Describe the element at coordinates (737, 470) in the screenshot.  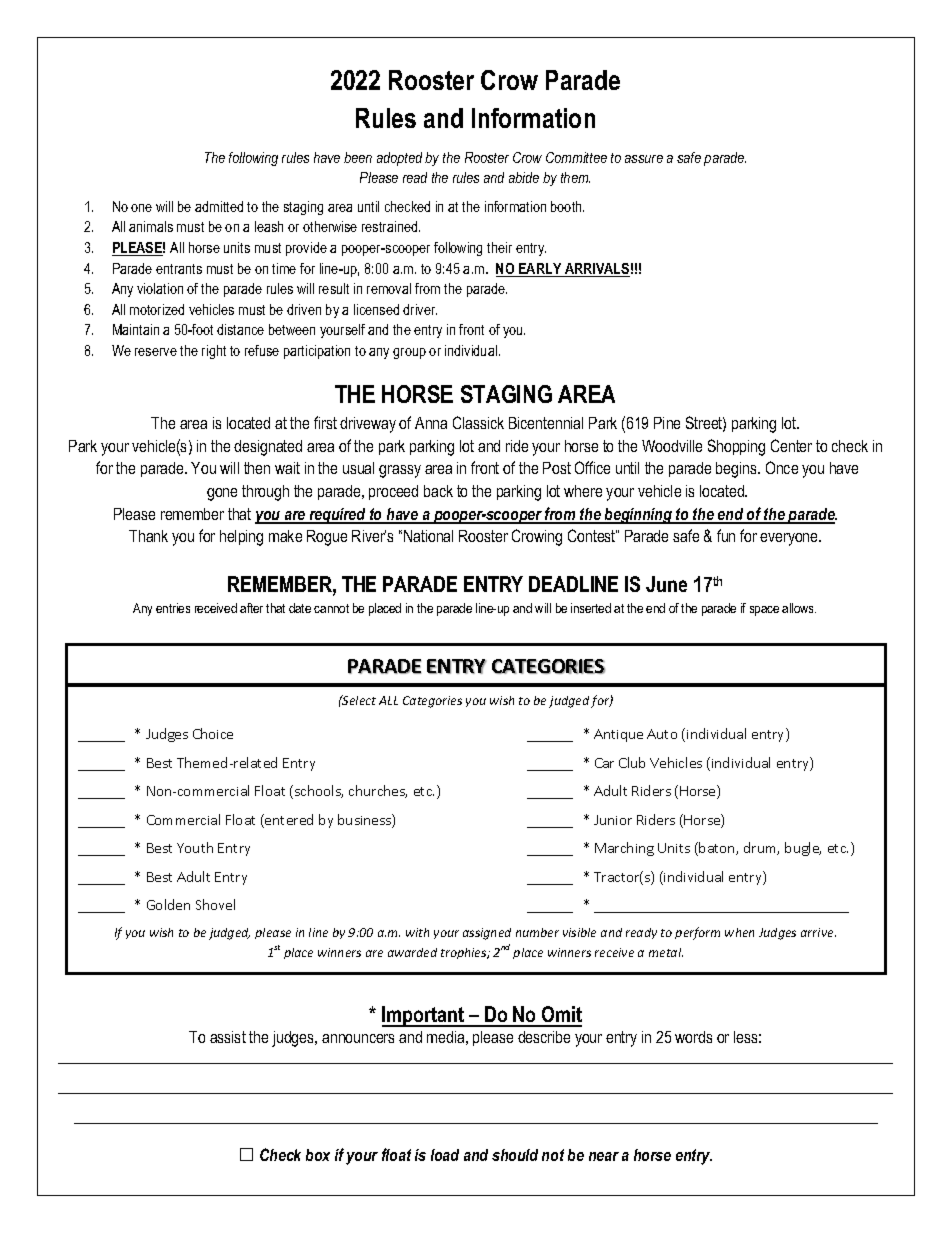
I see `begins` at that location.
